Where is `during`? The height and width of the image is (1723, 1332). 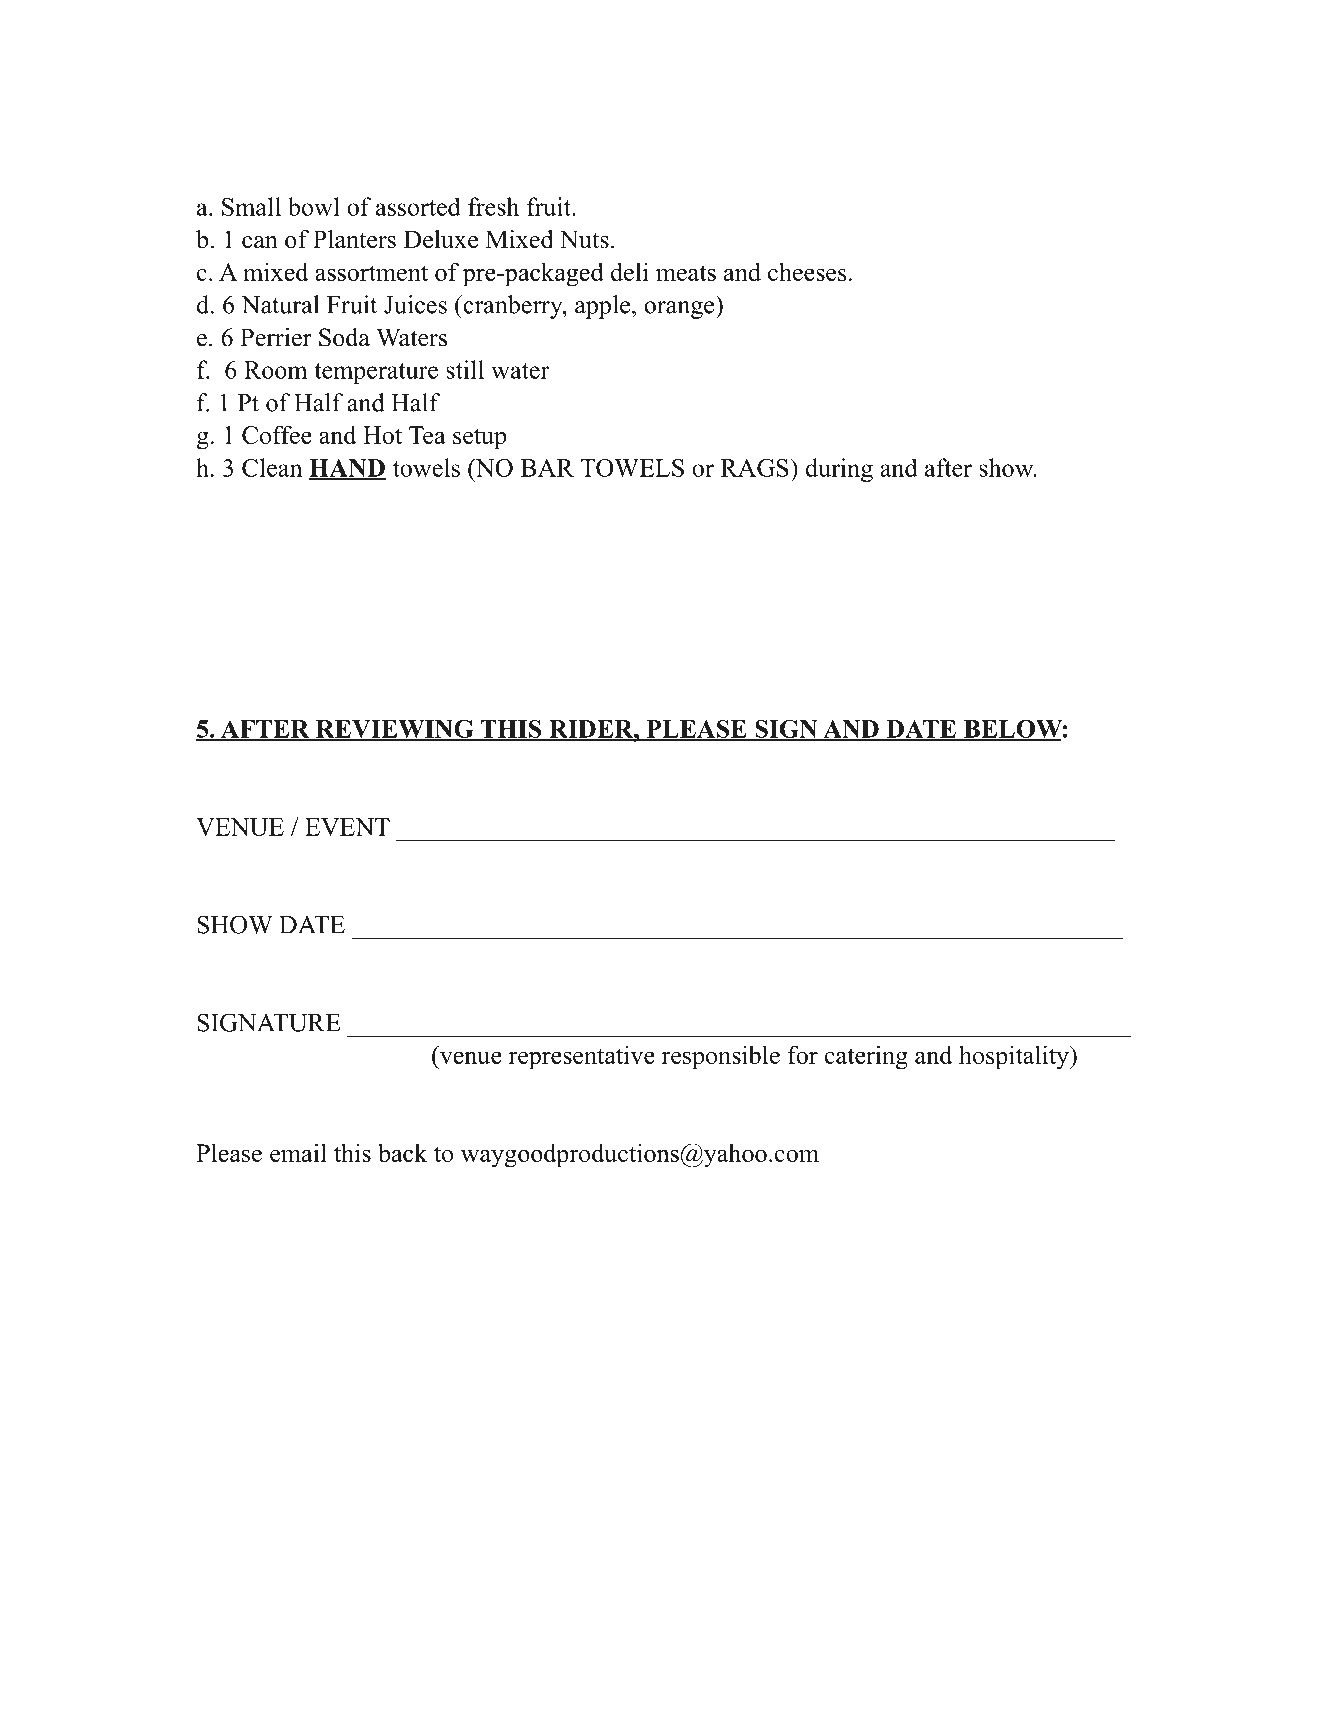
during is located at coordinates (839, 470).
